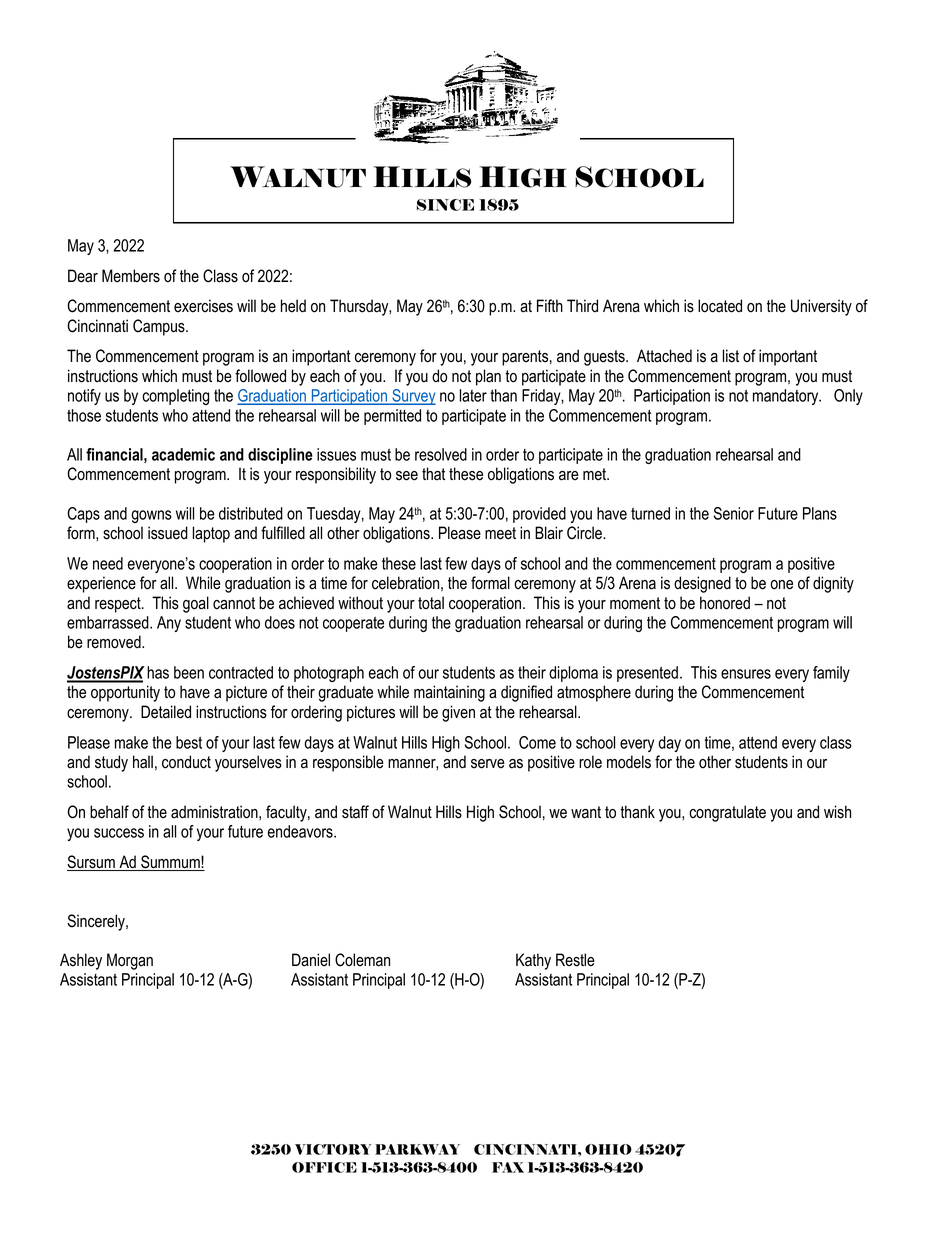 The image size is (952, 1233). I want to click on exercises, so click(203, 306).
